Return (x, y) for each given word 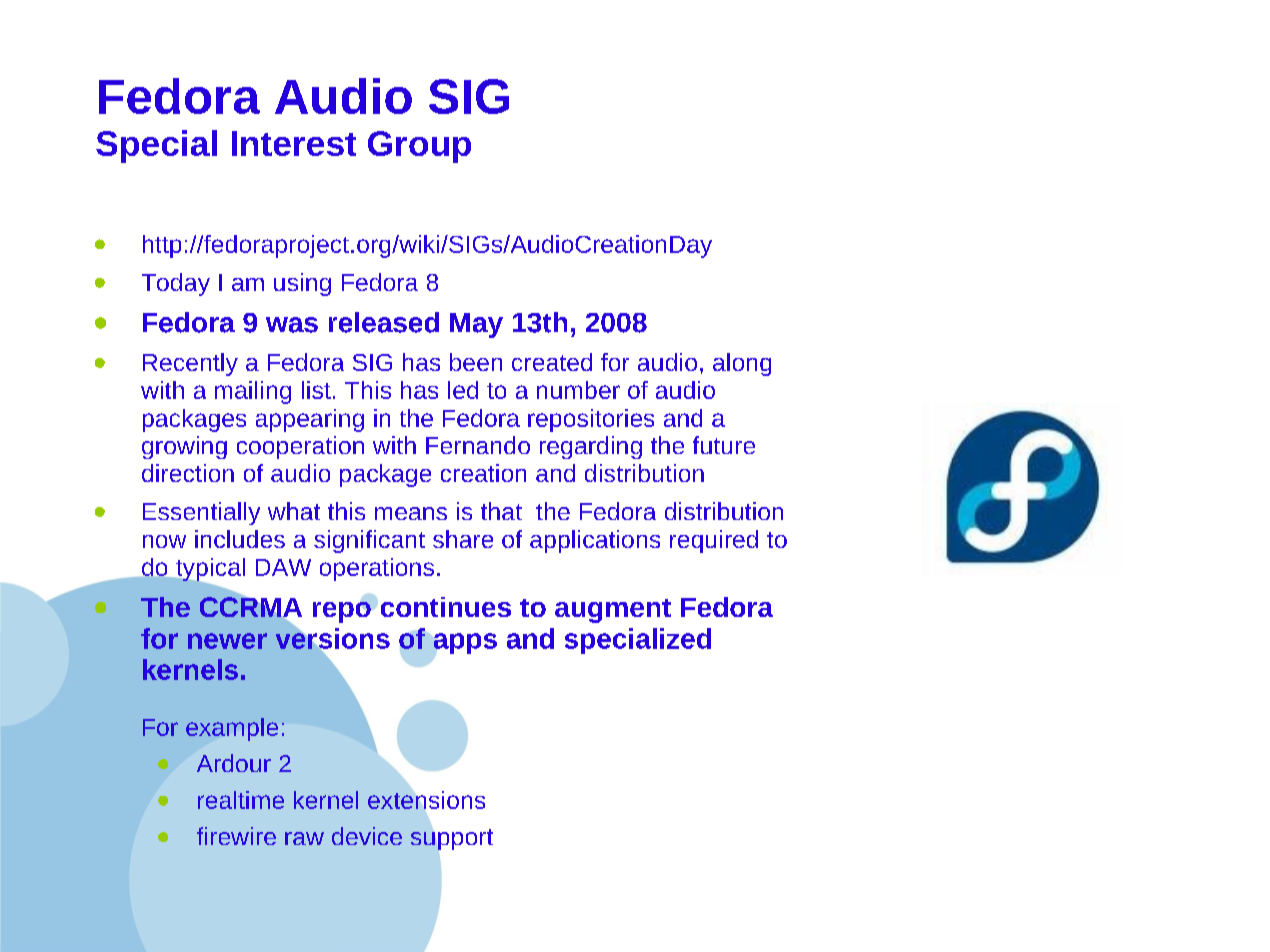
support (452, 839)
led (463, 390)
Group (419, 147)
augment (613, 611)
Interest (294, 143)
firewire (236, 836)
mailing (253, 392)
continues (446, 607)
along (742, 364)
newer (227, 641)
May (476, 325)
